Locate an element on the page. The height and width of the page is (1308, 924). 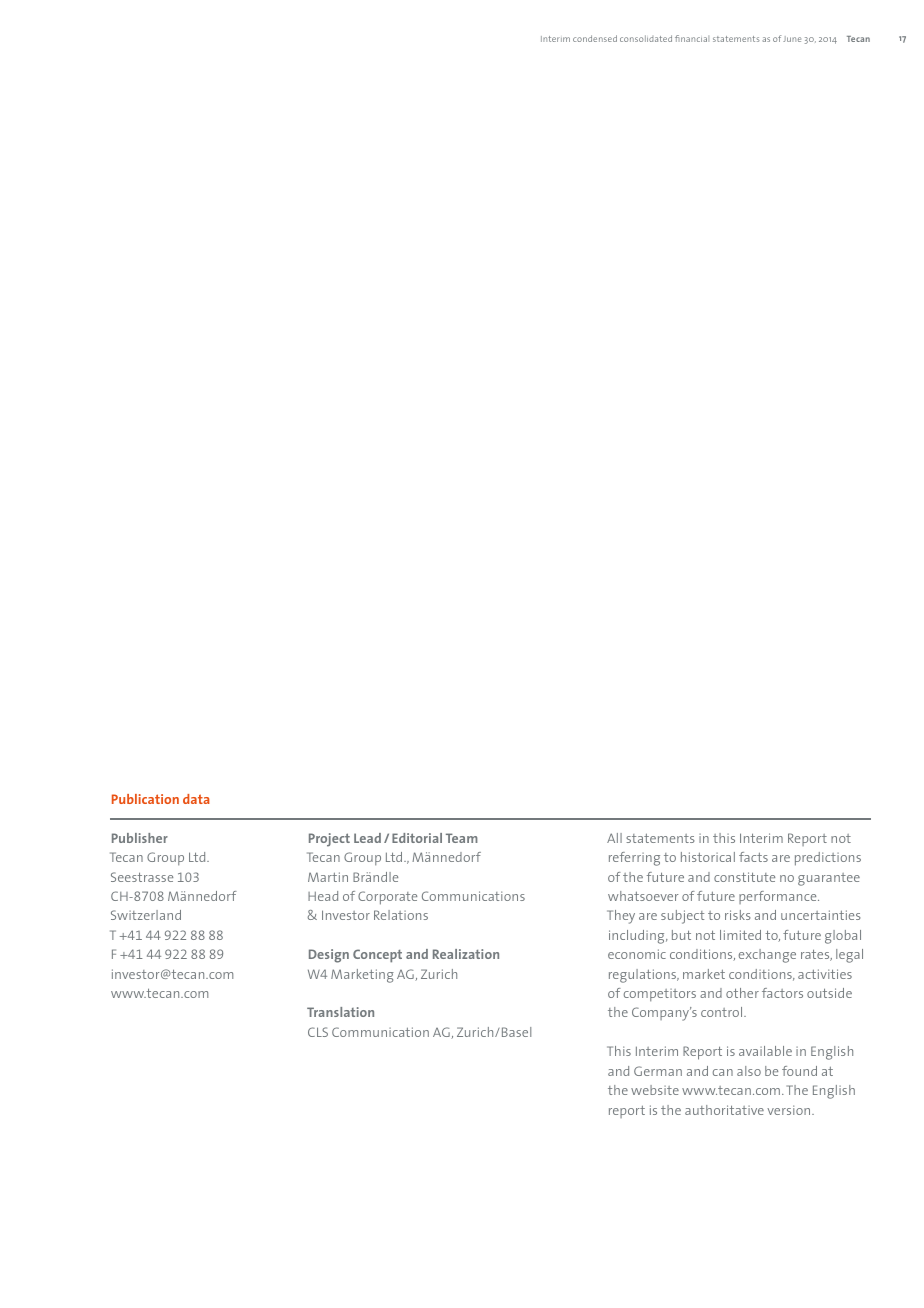
condensed is located at coordinates (595, 38).
